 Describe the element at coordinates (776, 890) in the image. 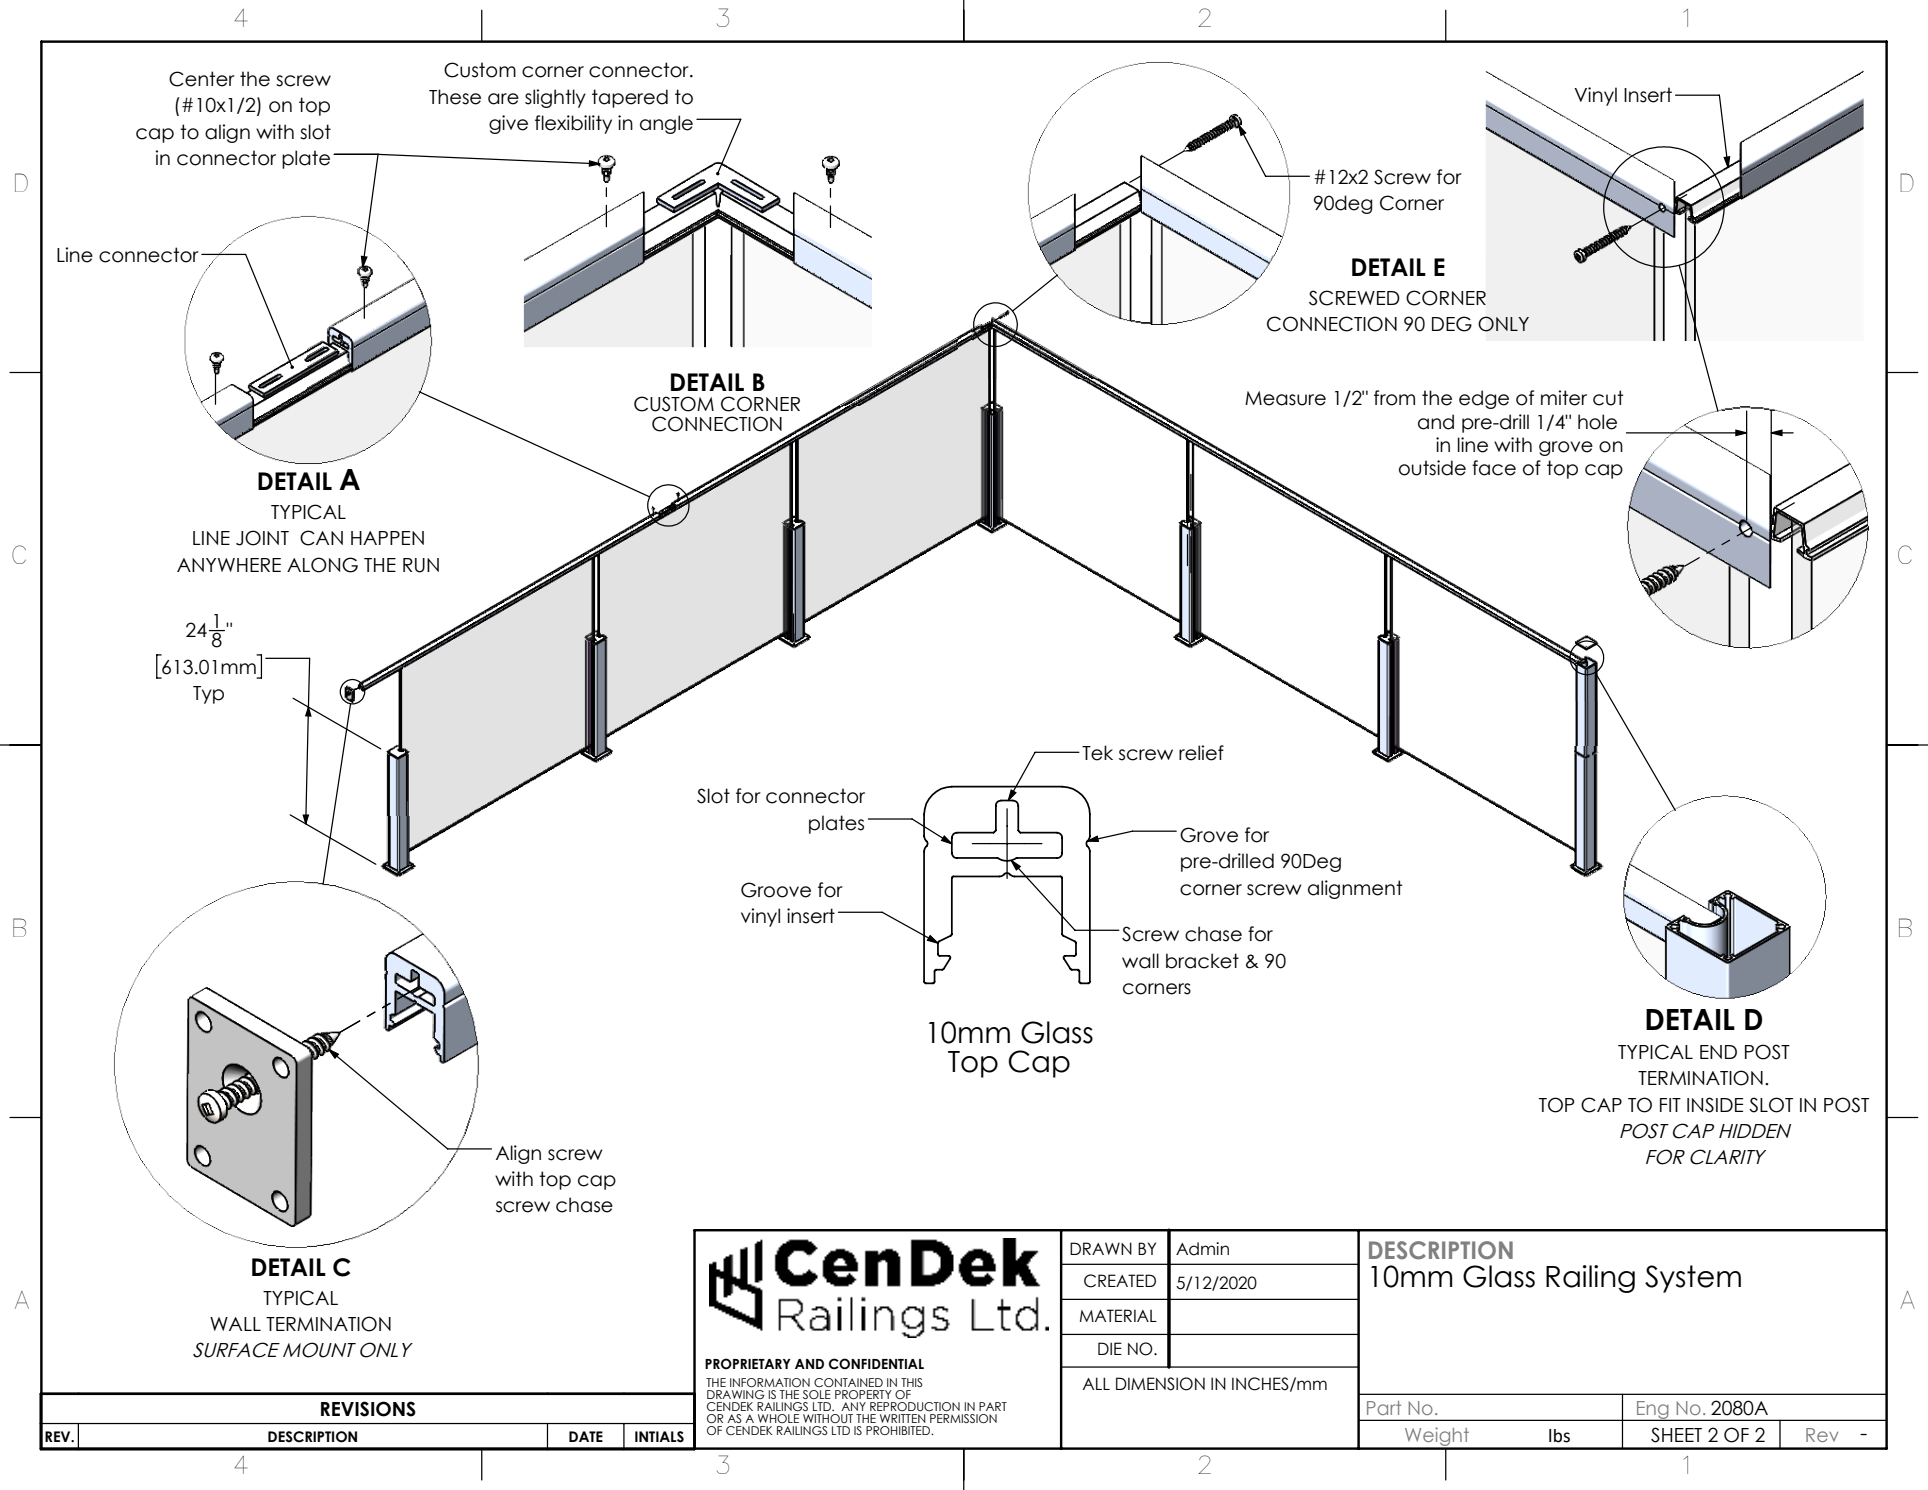

I see `Groove` at that location.
